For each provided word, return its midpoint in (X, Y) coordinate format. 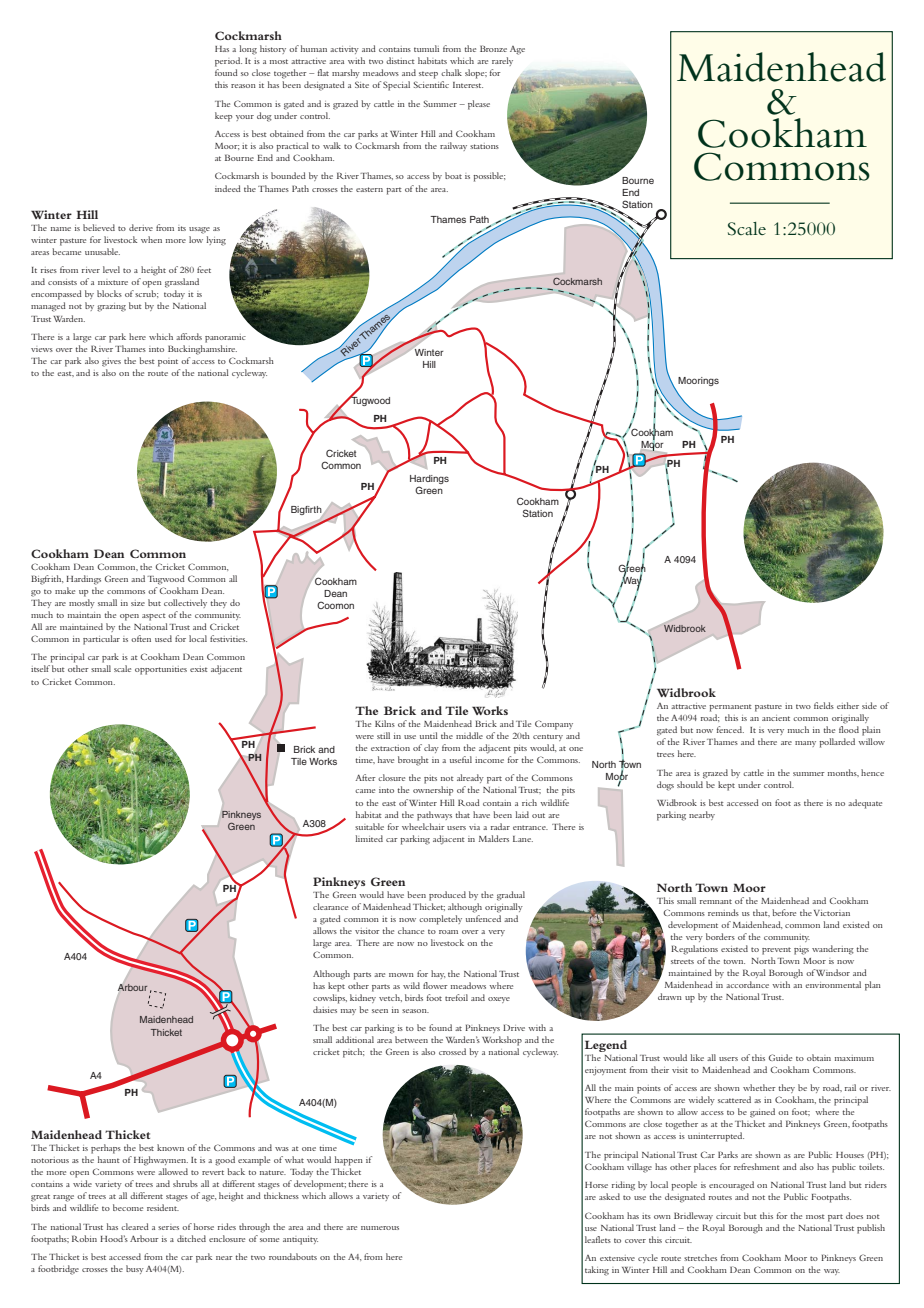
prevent (776, 951)
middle (469, 735)
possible (489, 177)
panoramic (225, 338)
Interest (468, 85)
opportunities (161, 670)
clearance (330, 906)
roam (448, 932)
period (228, 62)
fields (824, 705)
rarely (502, 61)
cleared (135, 1226)
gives (111, 362)
